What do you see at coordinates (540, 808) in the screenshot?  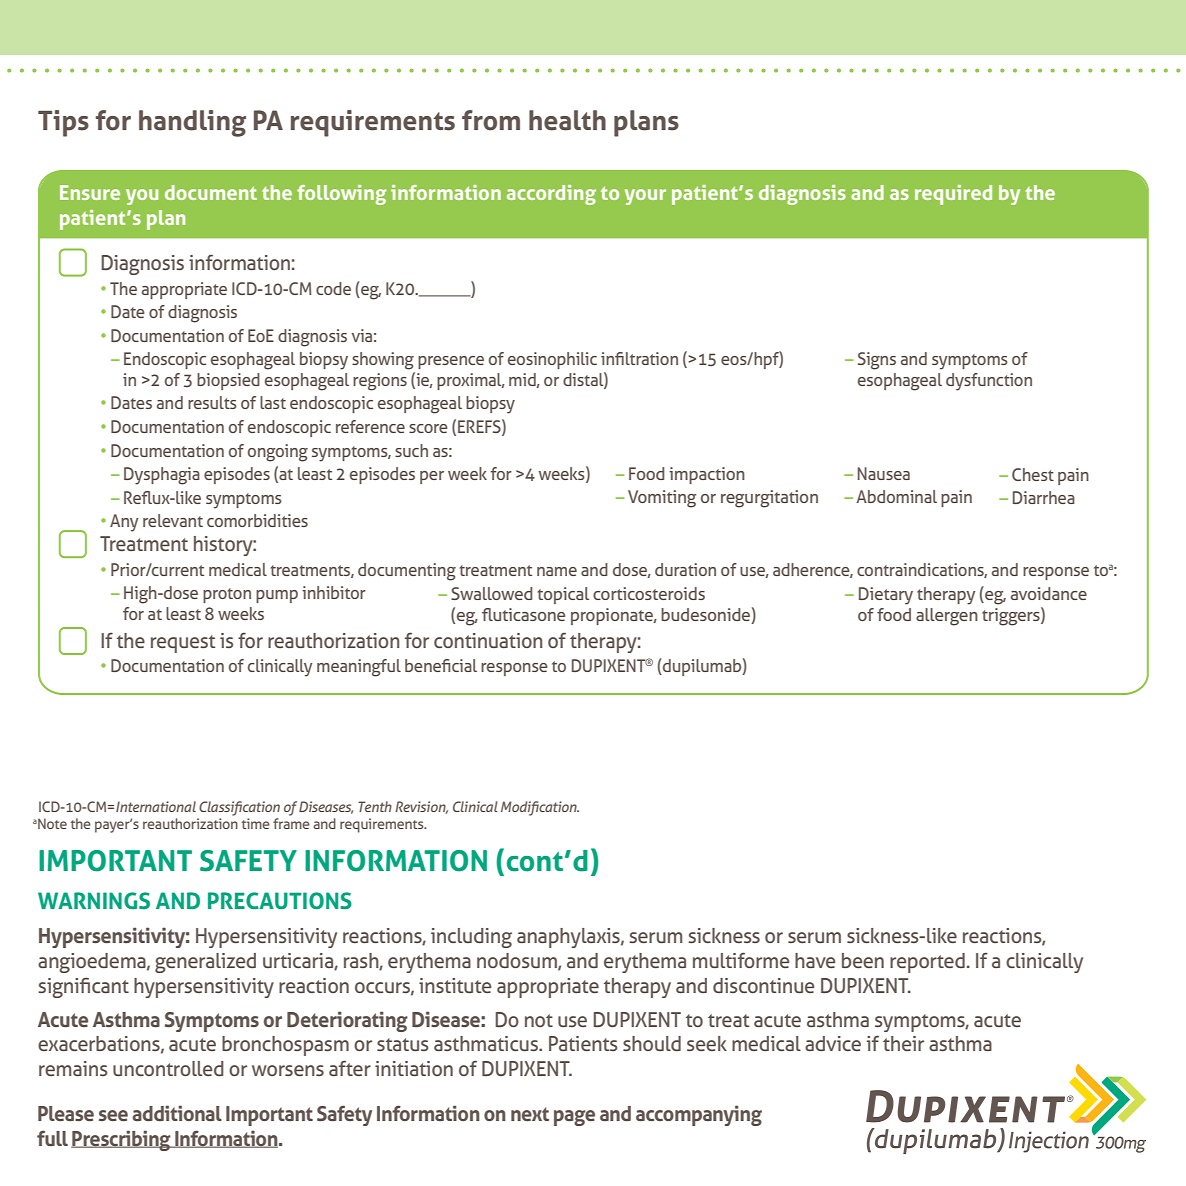 I see `Modification` at bounding box center [540, 808].
